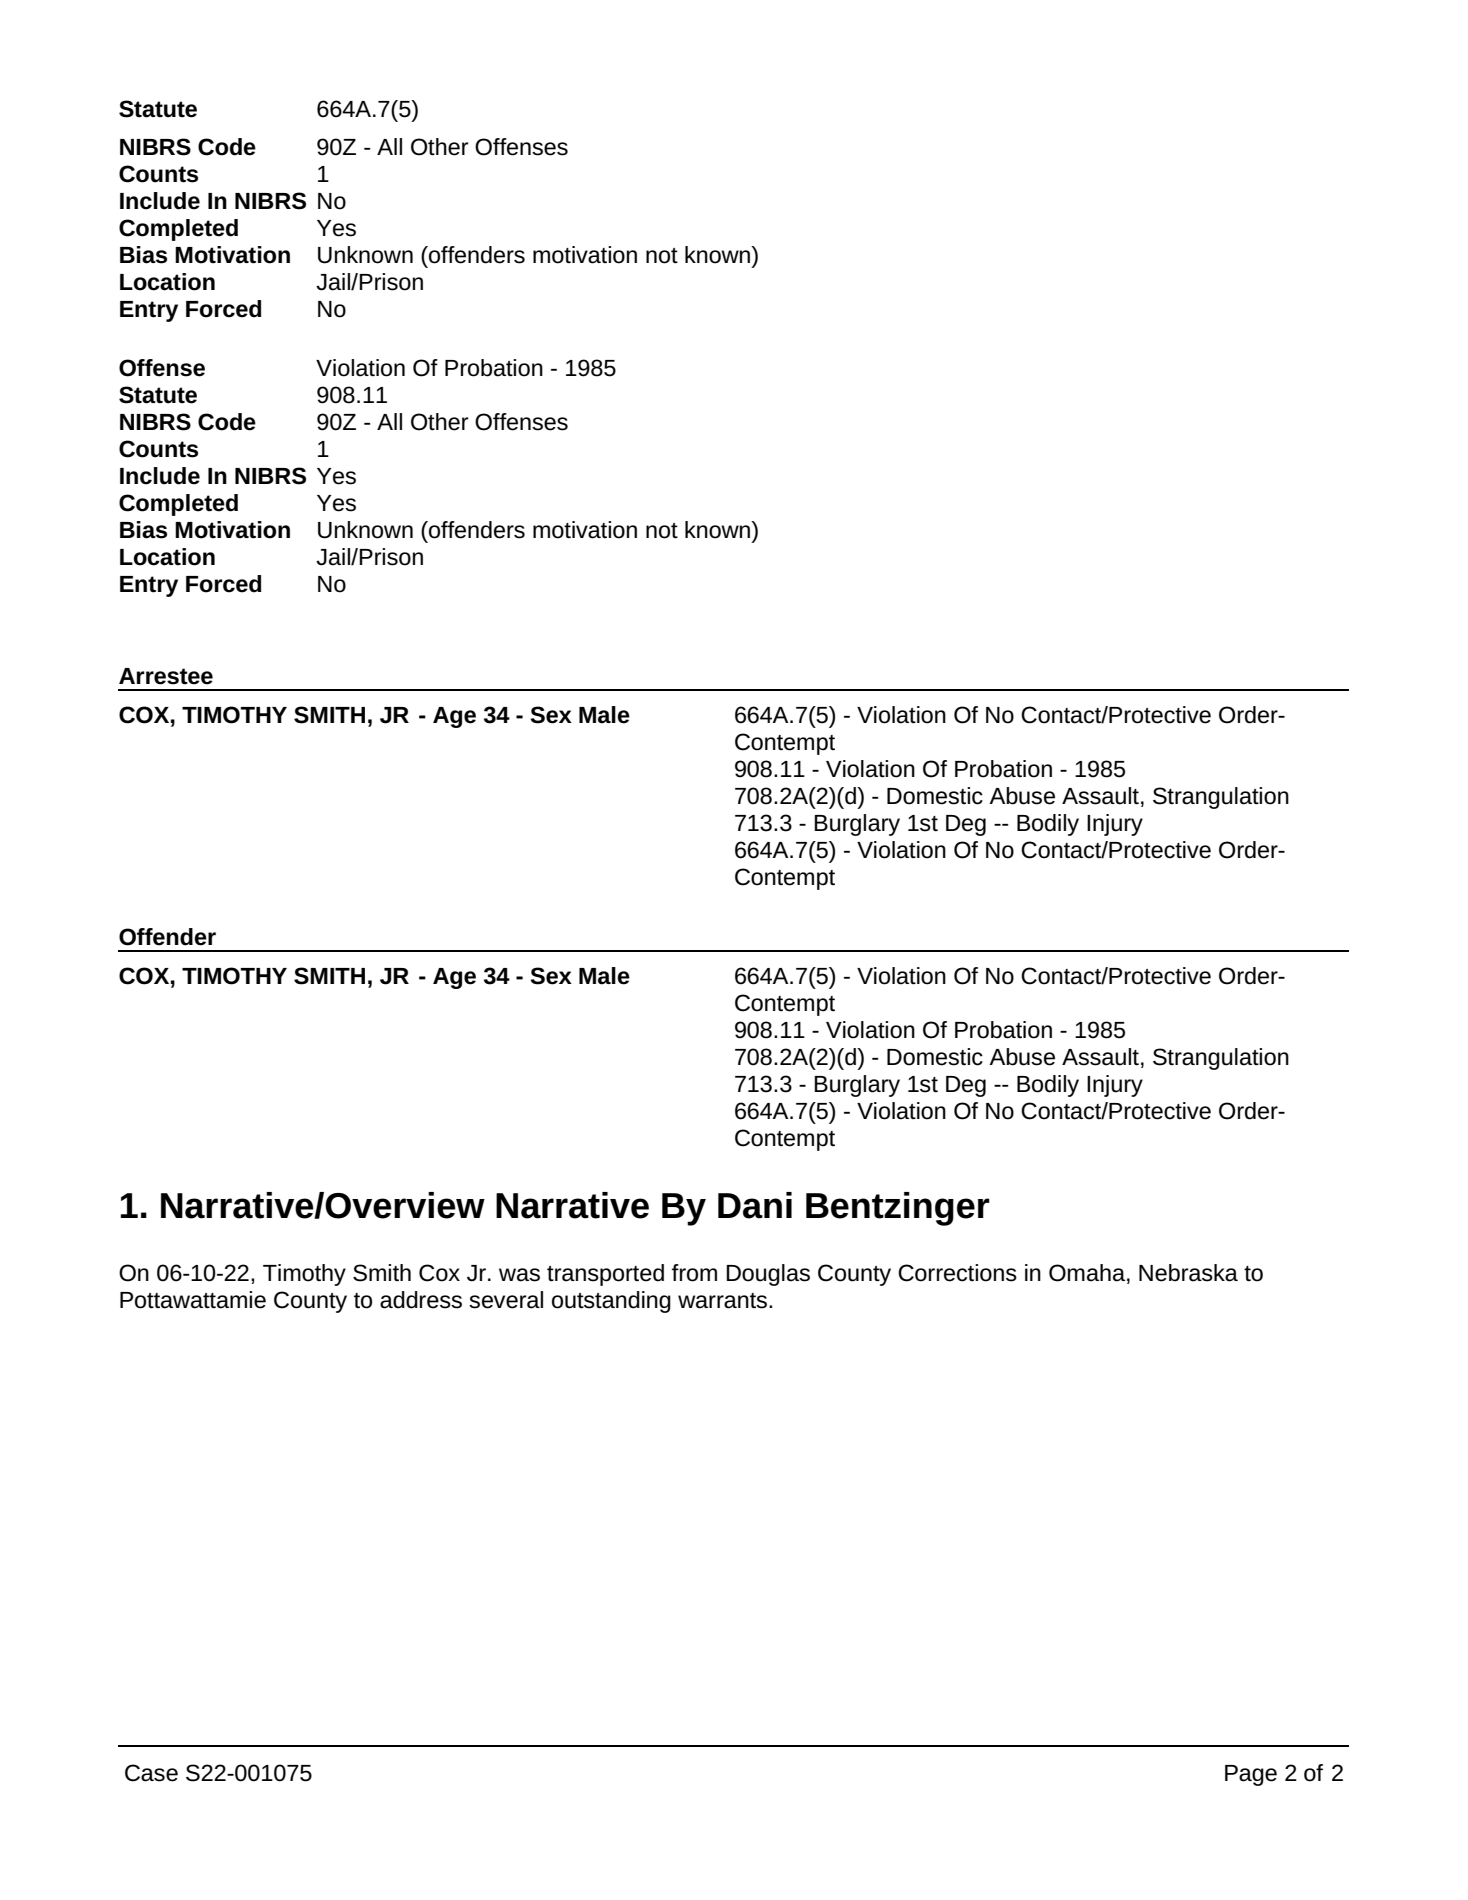 This image has width=1468, height=1900. Describe the element at coordinates (1251, 1775) in the image. I see `Page` at that location.
